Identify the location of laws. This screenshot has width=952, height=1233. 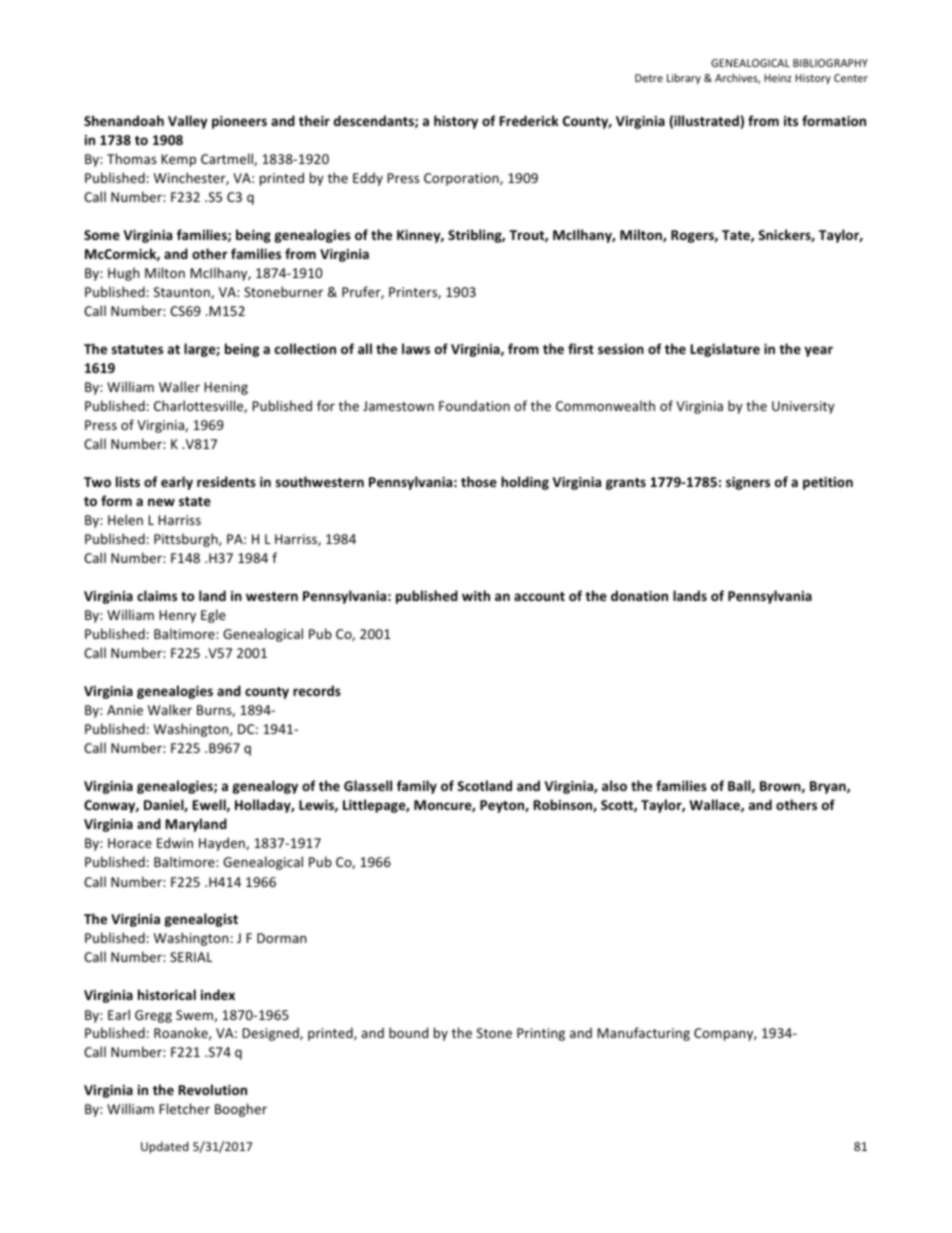
(416, 348).
